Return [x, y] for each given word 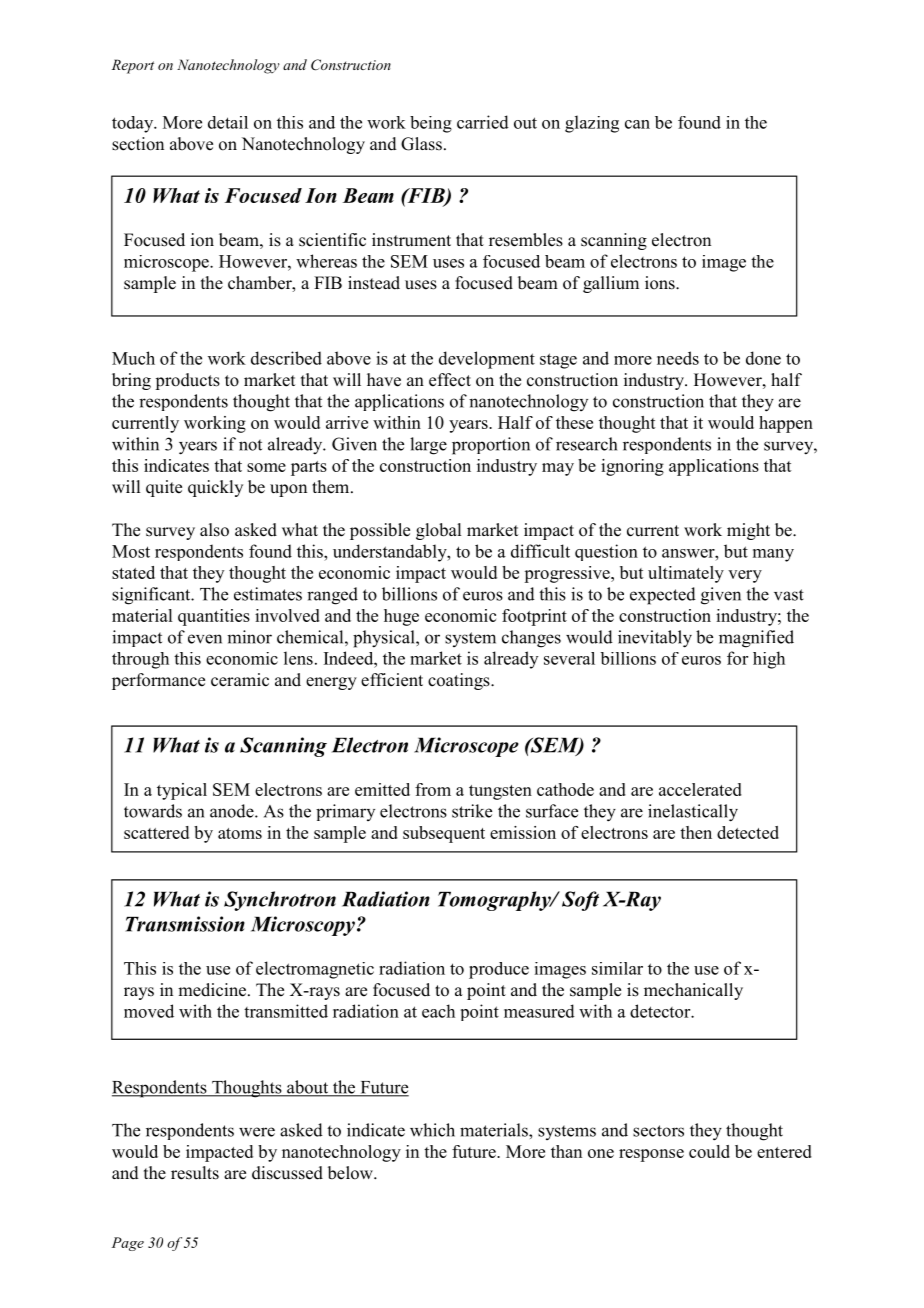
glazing [592, 124]
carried [483, 122]
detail [228, 122]
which [432, 1130]
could [709, 1151]
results [195, 1173]
